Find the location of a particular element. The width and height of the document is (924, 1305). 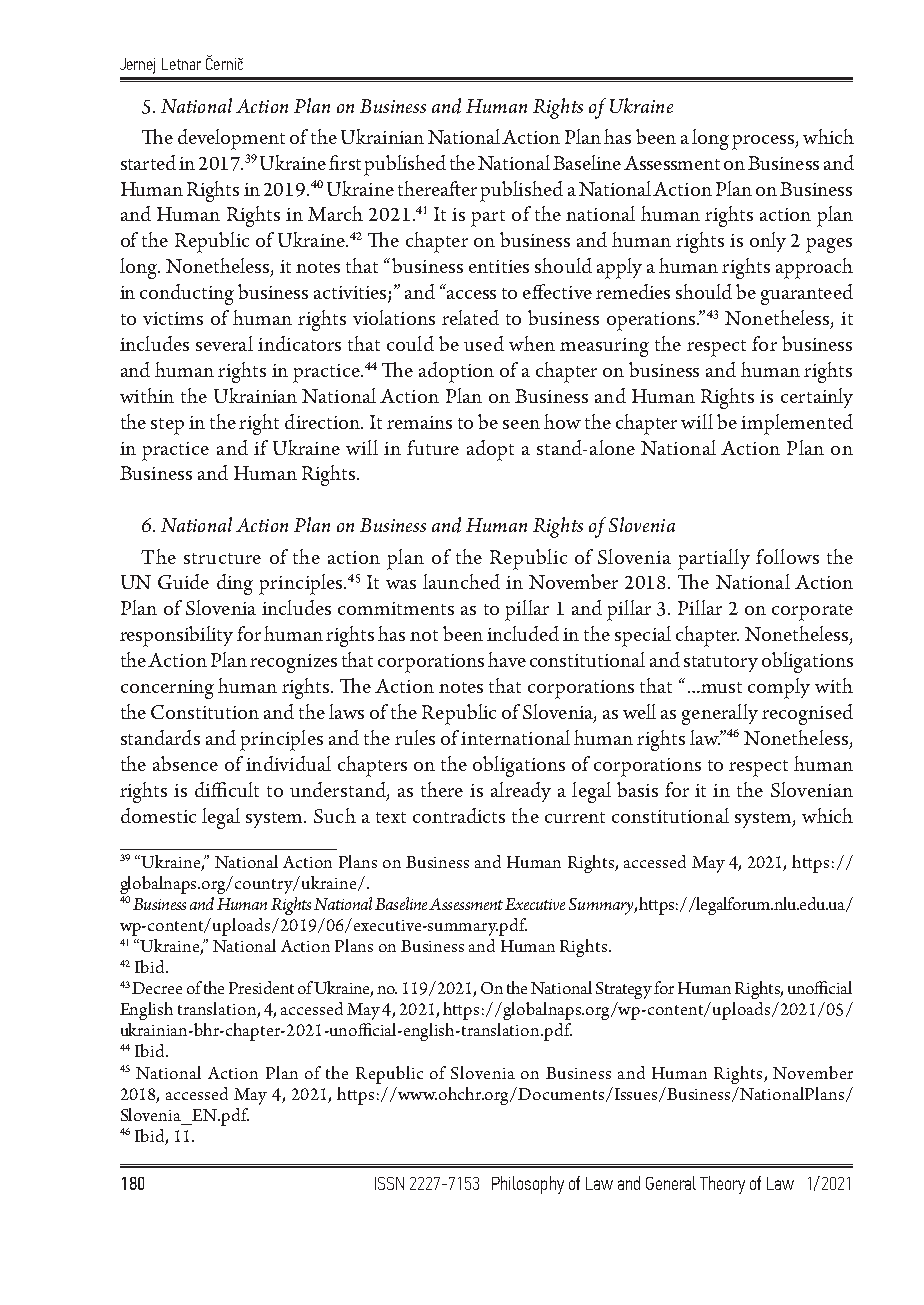

development is located at coordinates (231, 139).
